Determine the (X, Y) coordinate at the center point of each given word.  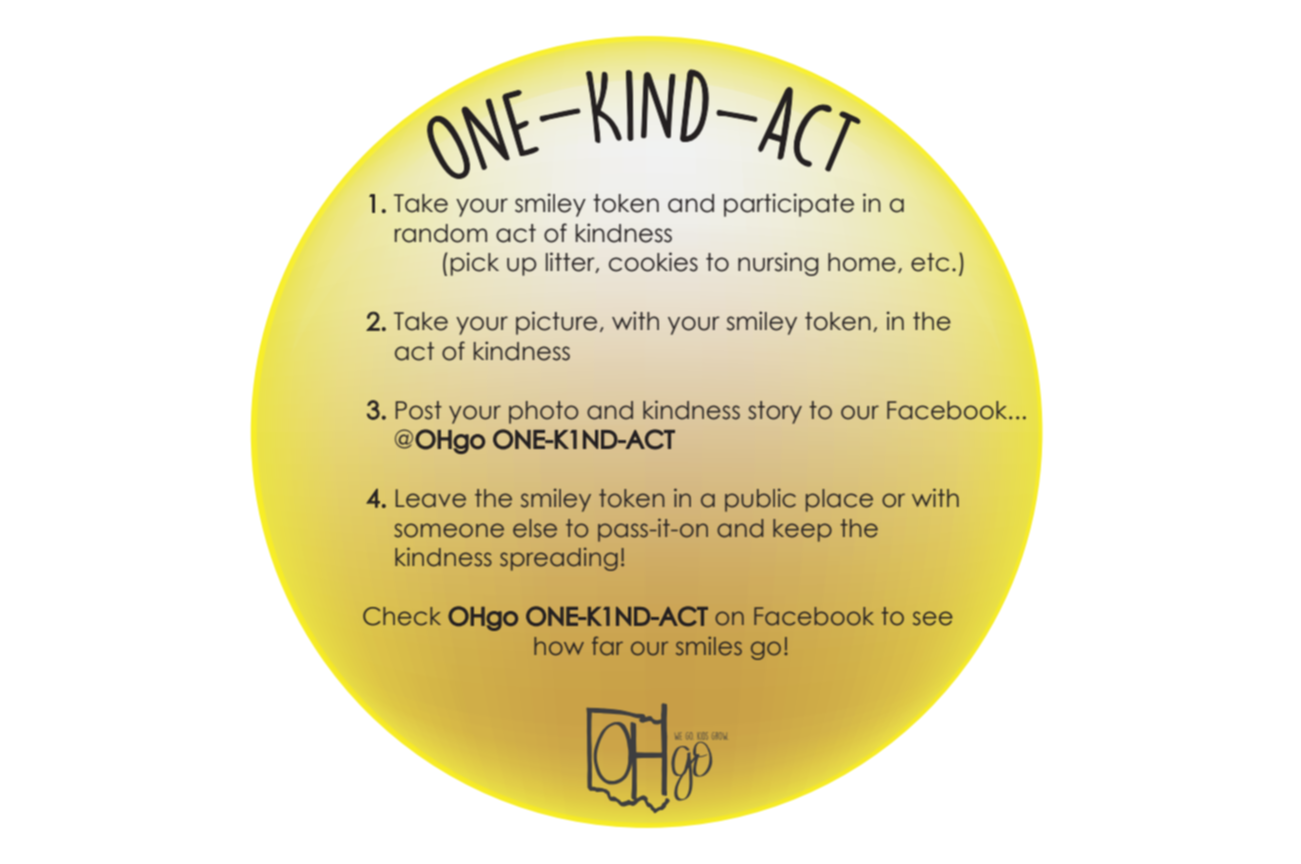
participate (789, 205)
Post (419, 410)
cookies (653, 262)
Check (402, 616)
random (441, 233)
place (839, 500)
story (775, 412)
